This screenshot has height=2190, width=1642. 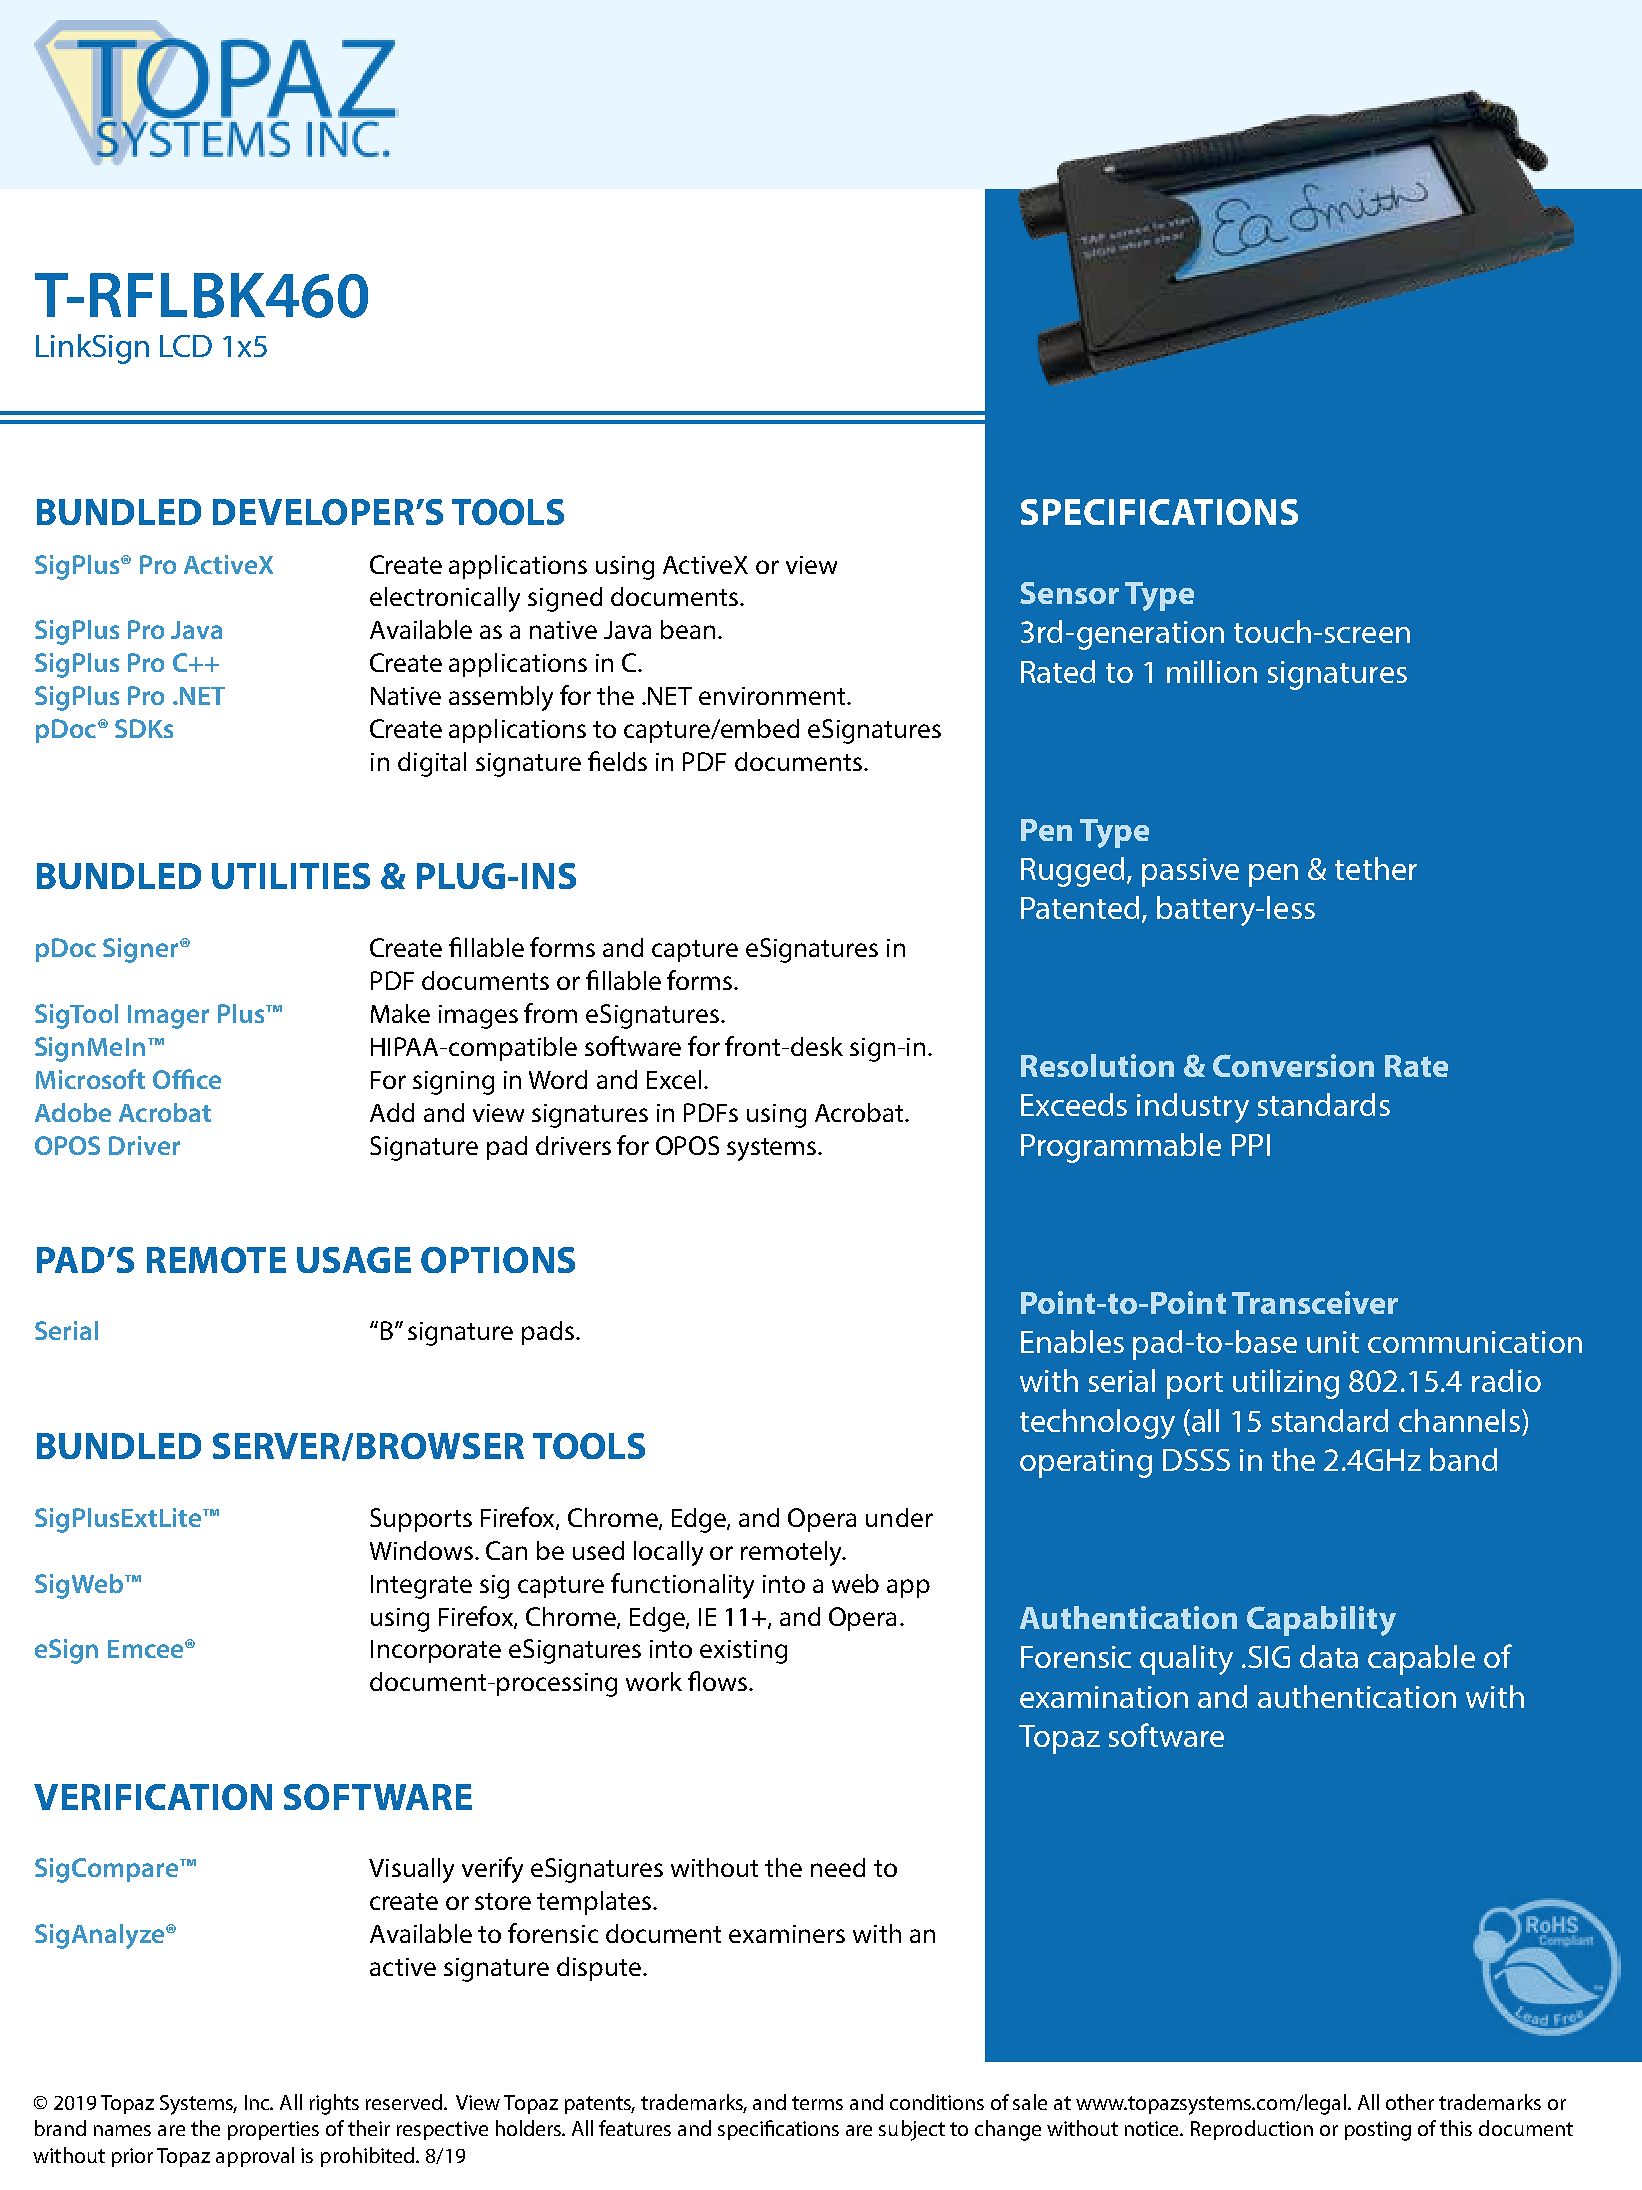 I want to click on terms, so click(x=817, y=2103).
